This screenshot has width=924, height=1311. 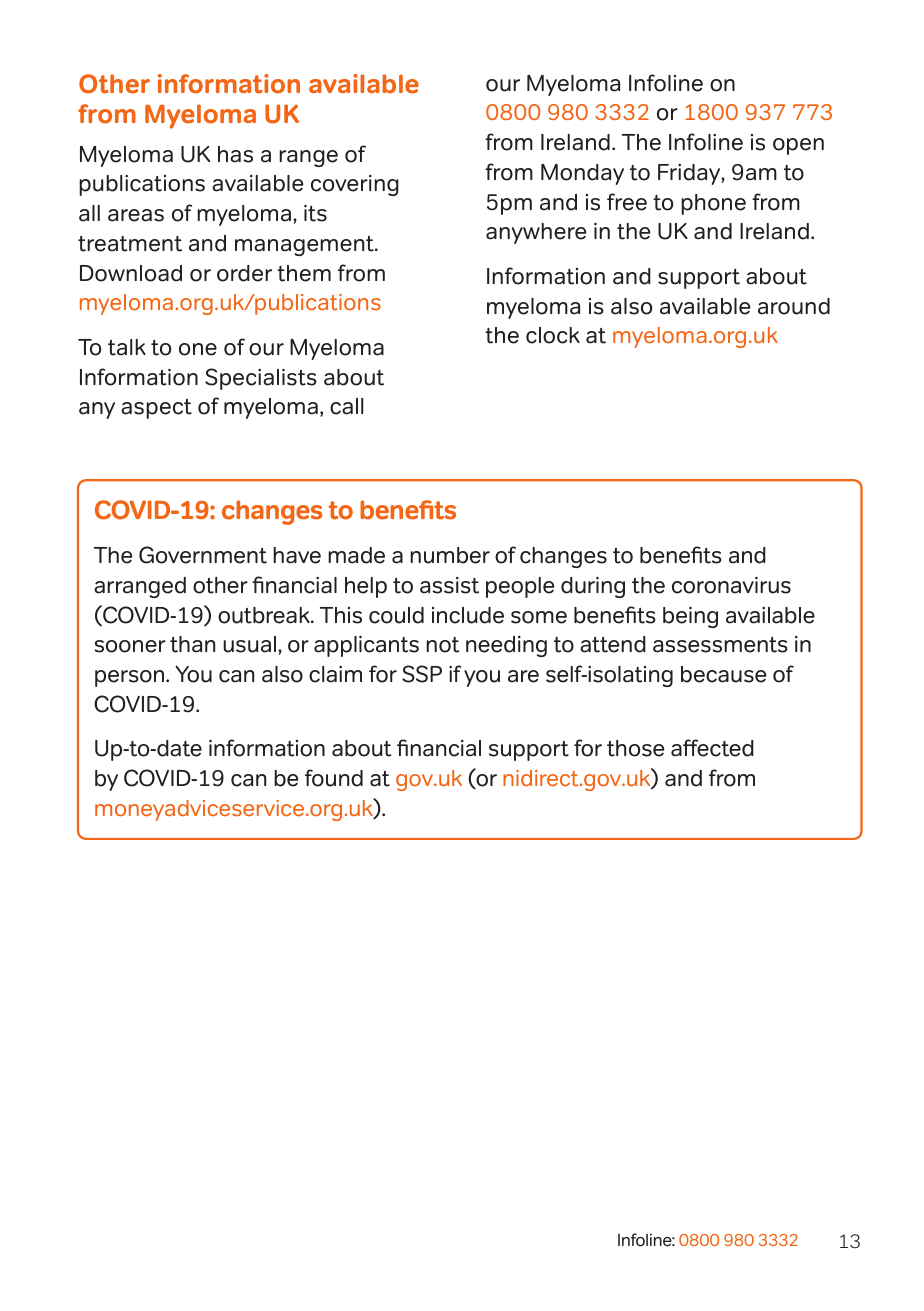 What do you see at coordinates (636, 748) in the screenshot?
I see `those` at bounding box center [636, 748].
